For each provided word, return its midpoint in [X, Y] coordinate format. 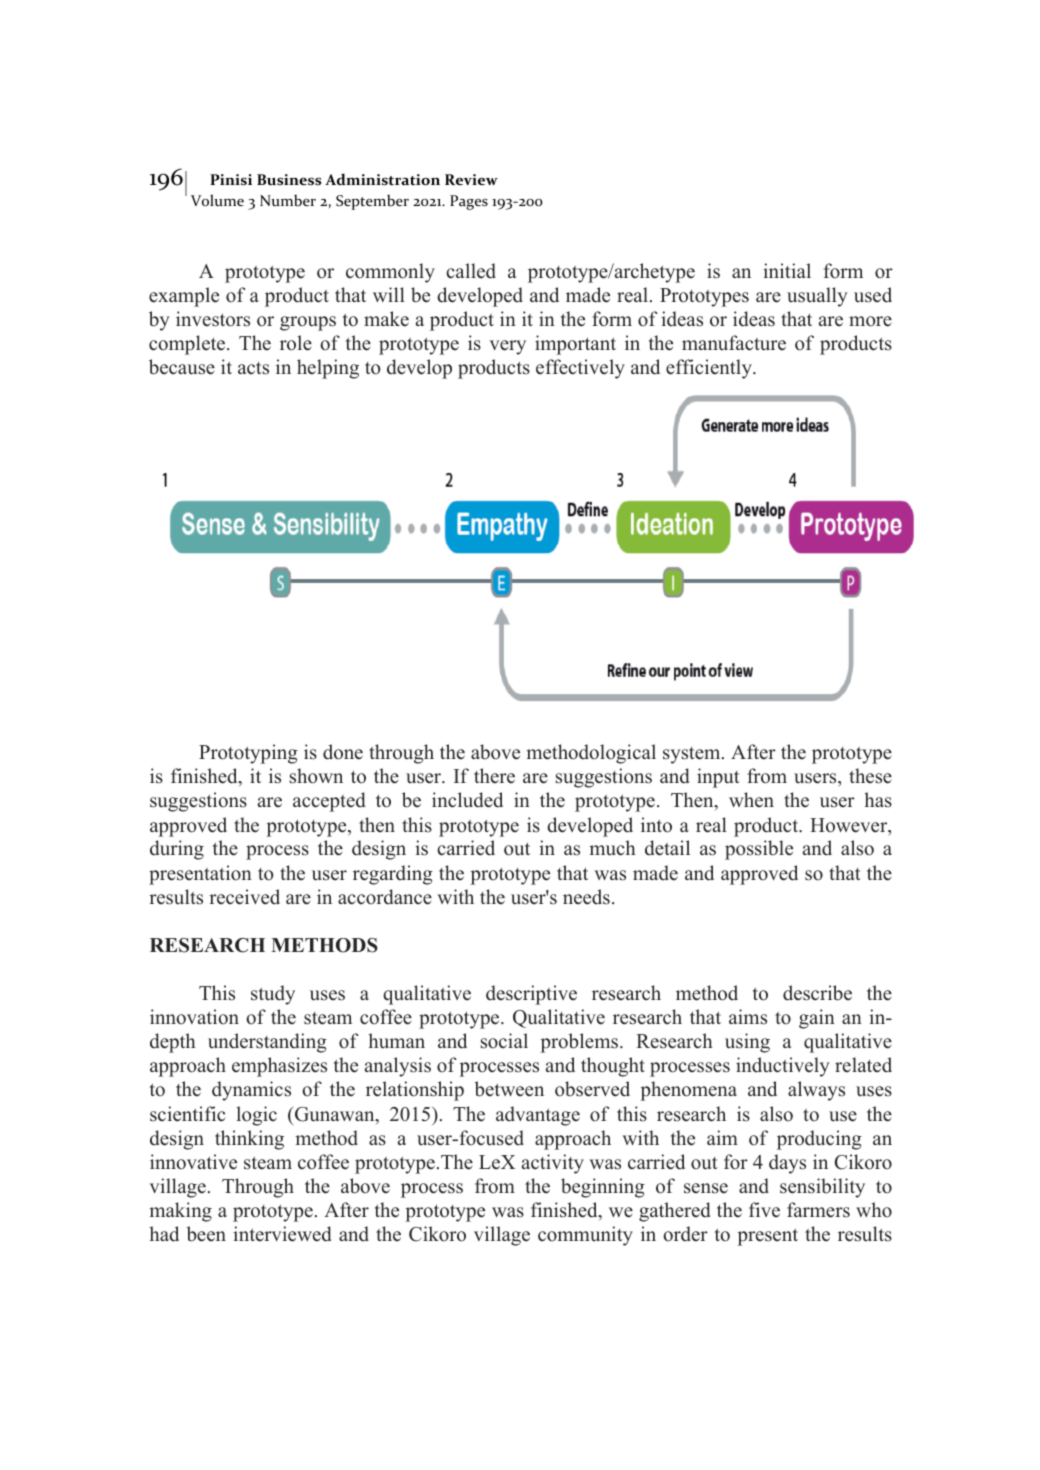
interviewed [282, 1234]
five [764, 1210]
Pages [469, 202]
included [467, 800]
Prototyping [248, 754]
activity [553, 1164]
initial [787, 270]
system [693, 755]
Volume [217, 200]
